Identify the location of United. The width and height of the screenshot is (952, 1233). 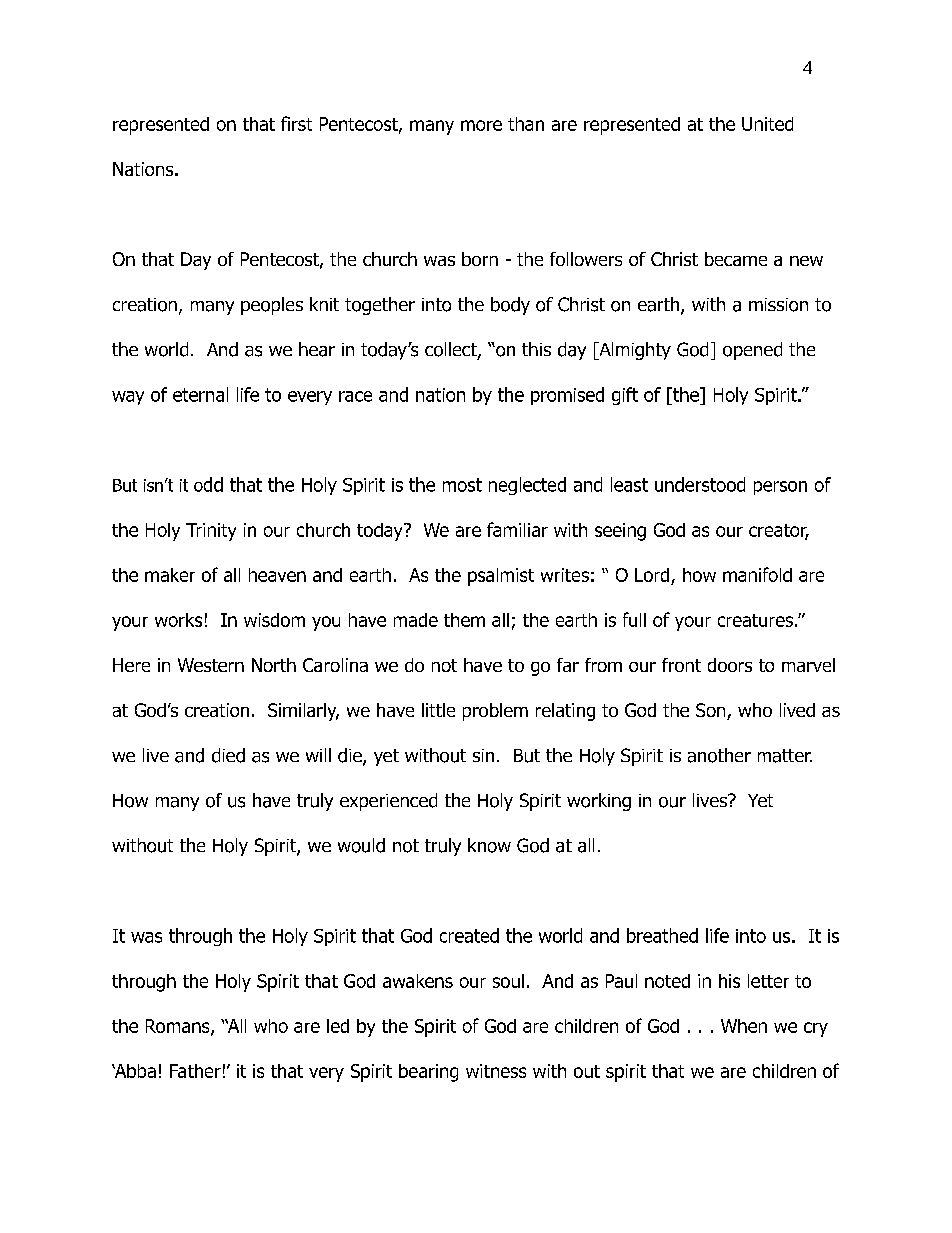
(767, 124).
